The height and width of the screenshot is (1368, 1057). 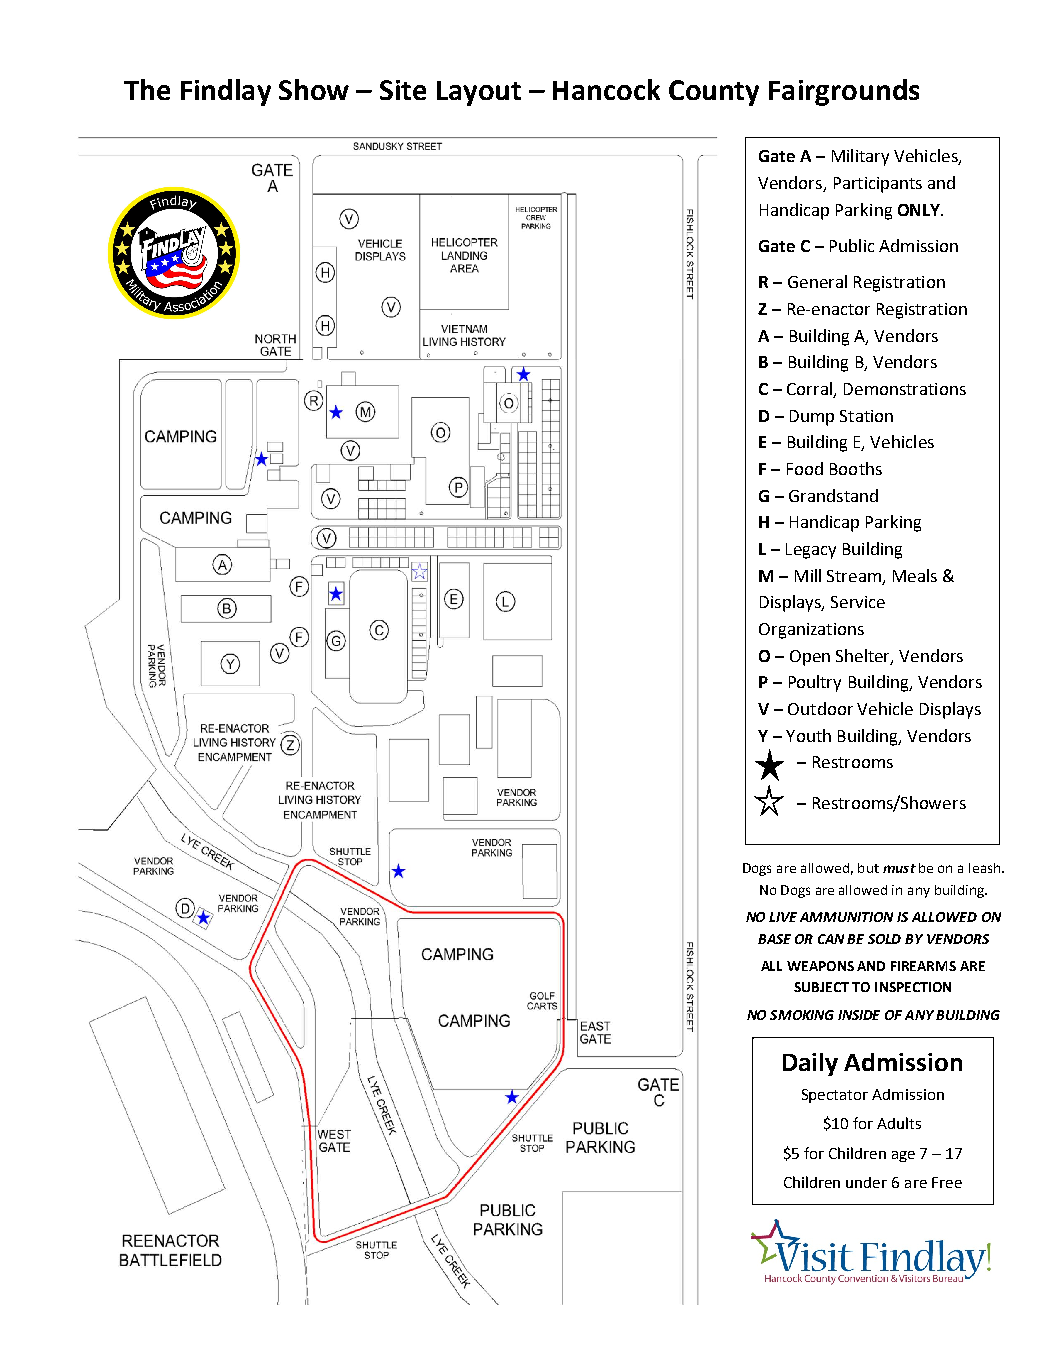 What do you see at coordinates (810, 1064) in the screenshot?
I see `Daily` at bounding box center [810, 1064].
